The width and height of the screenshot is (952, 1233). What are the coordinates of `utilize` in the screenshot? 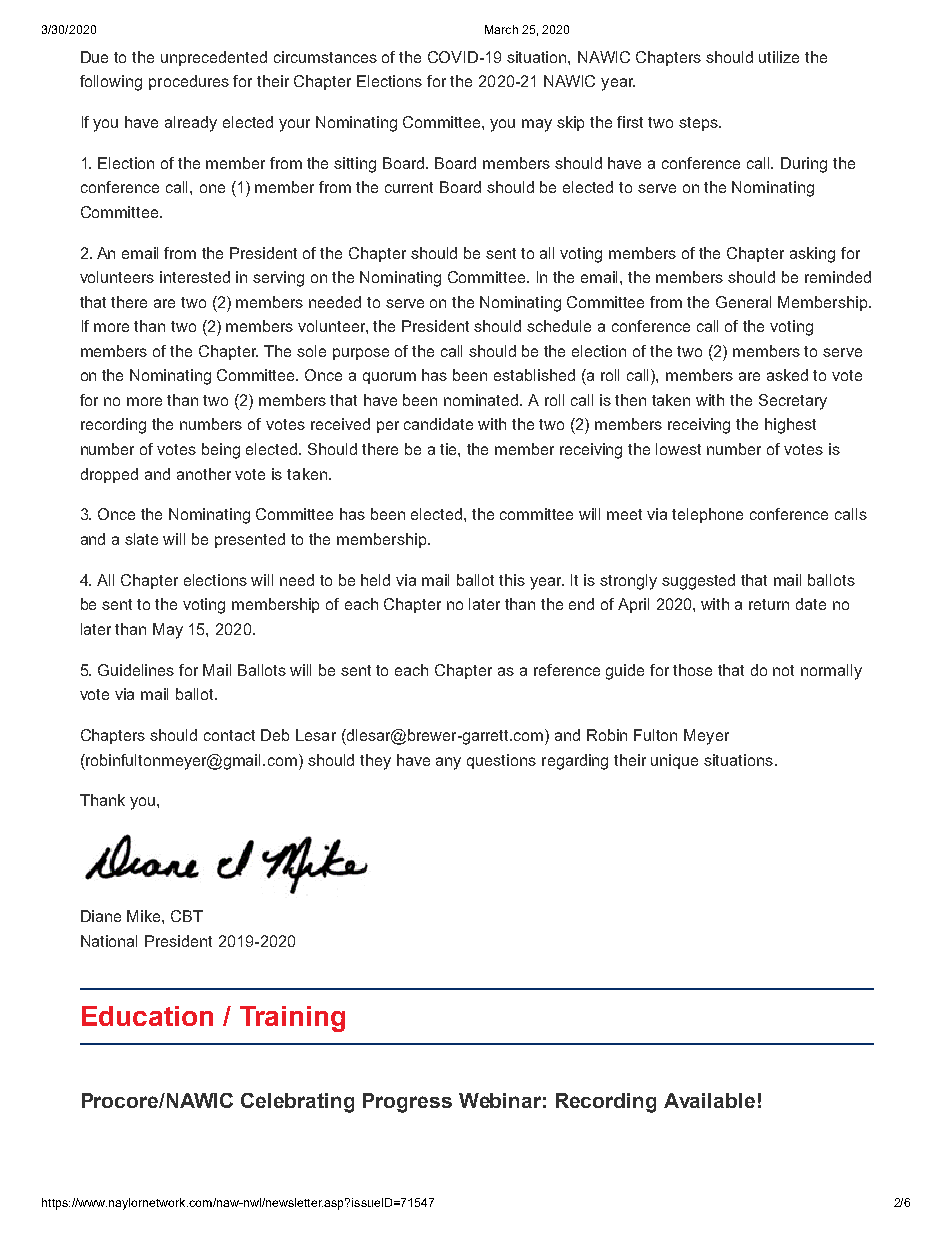 It's located at (779, 57).
